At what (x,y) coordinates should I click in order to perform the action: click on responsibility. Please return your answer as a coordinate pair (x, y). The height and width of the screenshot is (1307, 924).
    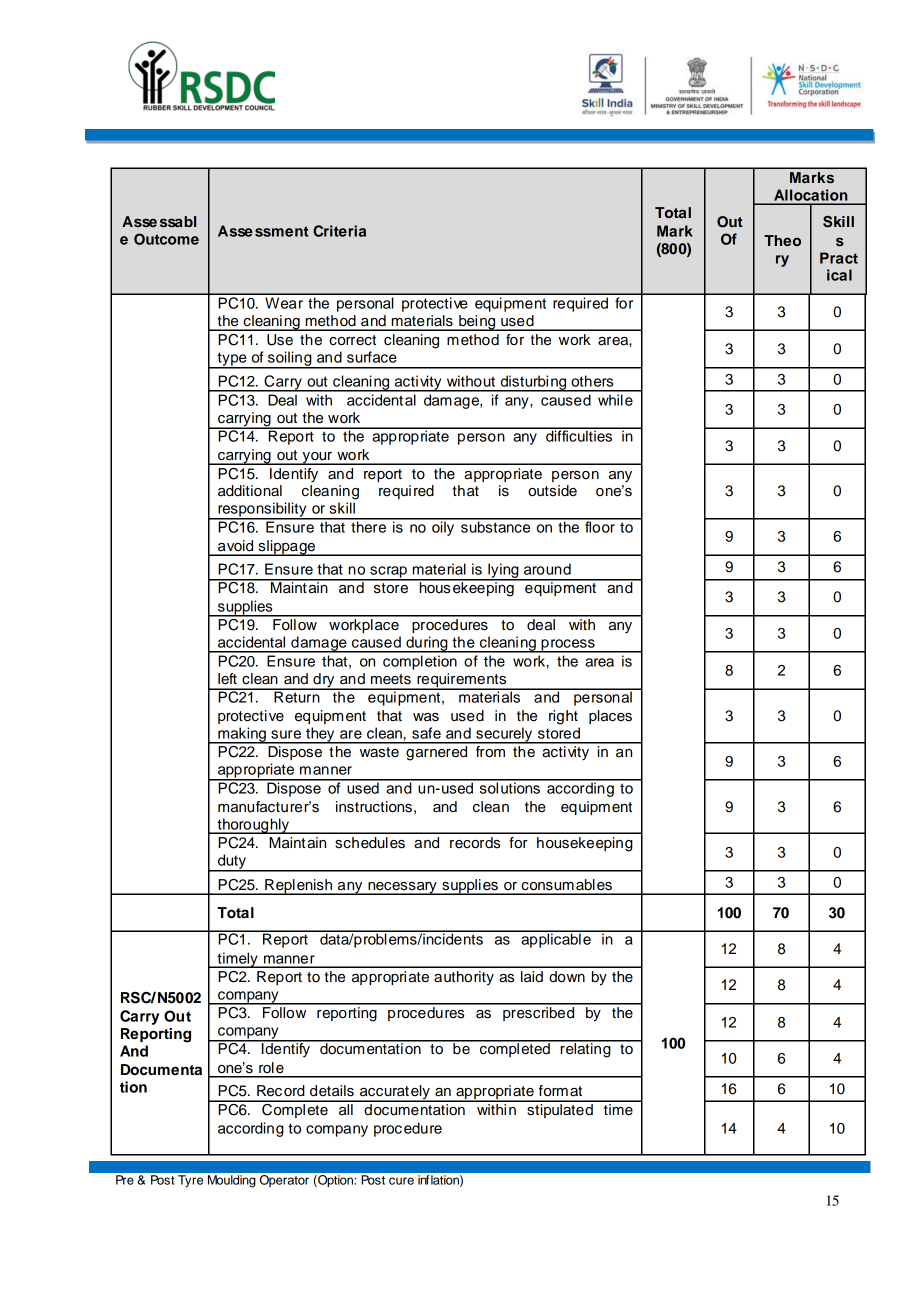
    Looking at the image, I should click on (262, 510).
